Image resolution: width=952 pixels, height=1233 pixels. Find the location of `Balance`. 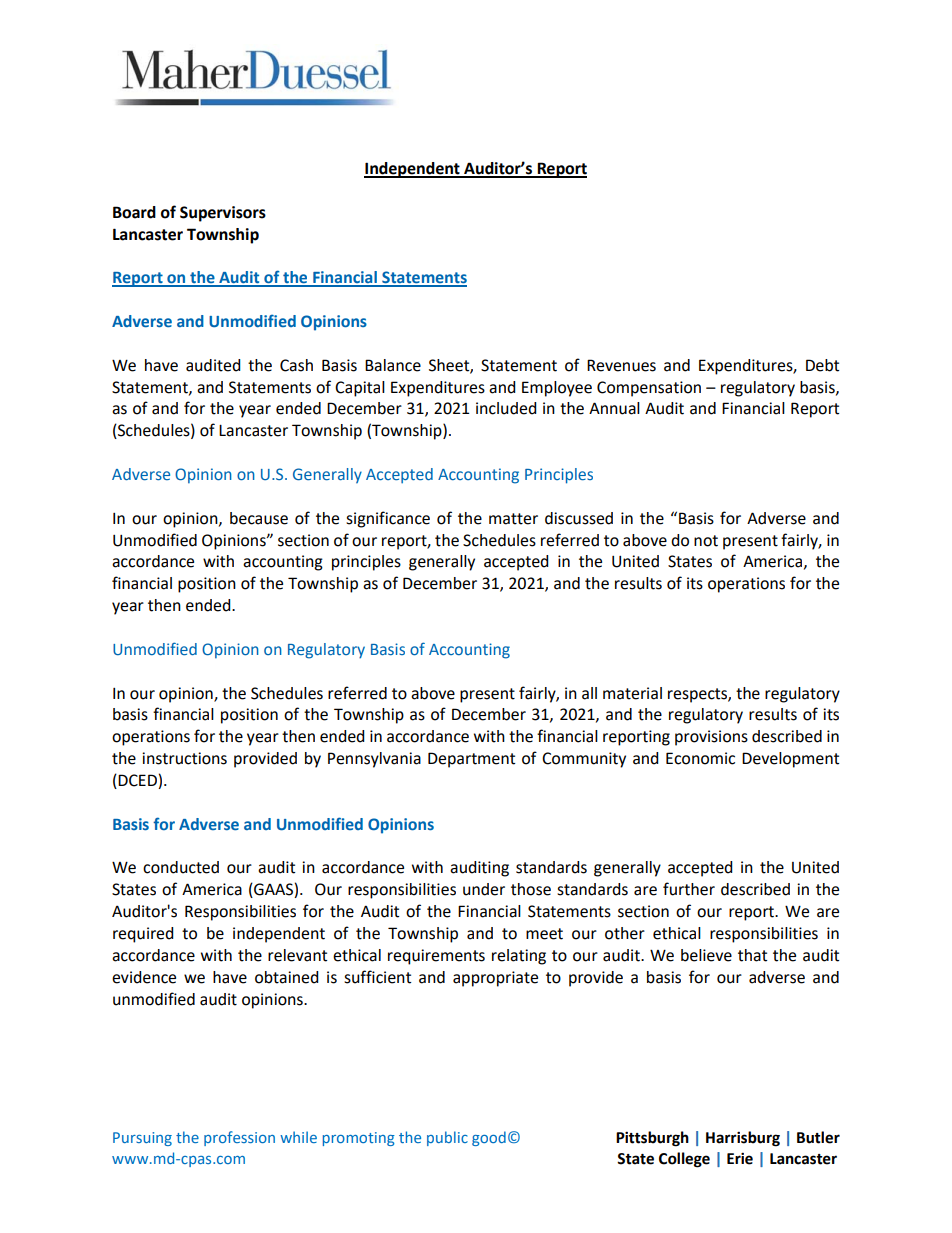

Balance is located at coordinates (393, 365).
